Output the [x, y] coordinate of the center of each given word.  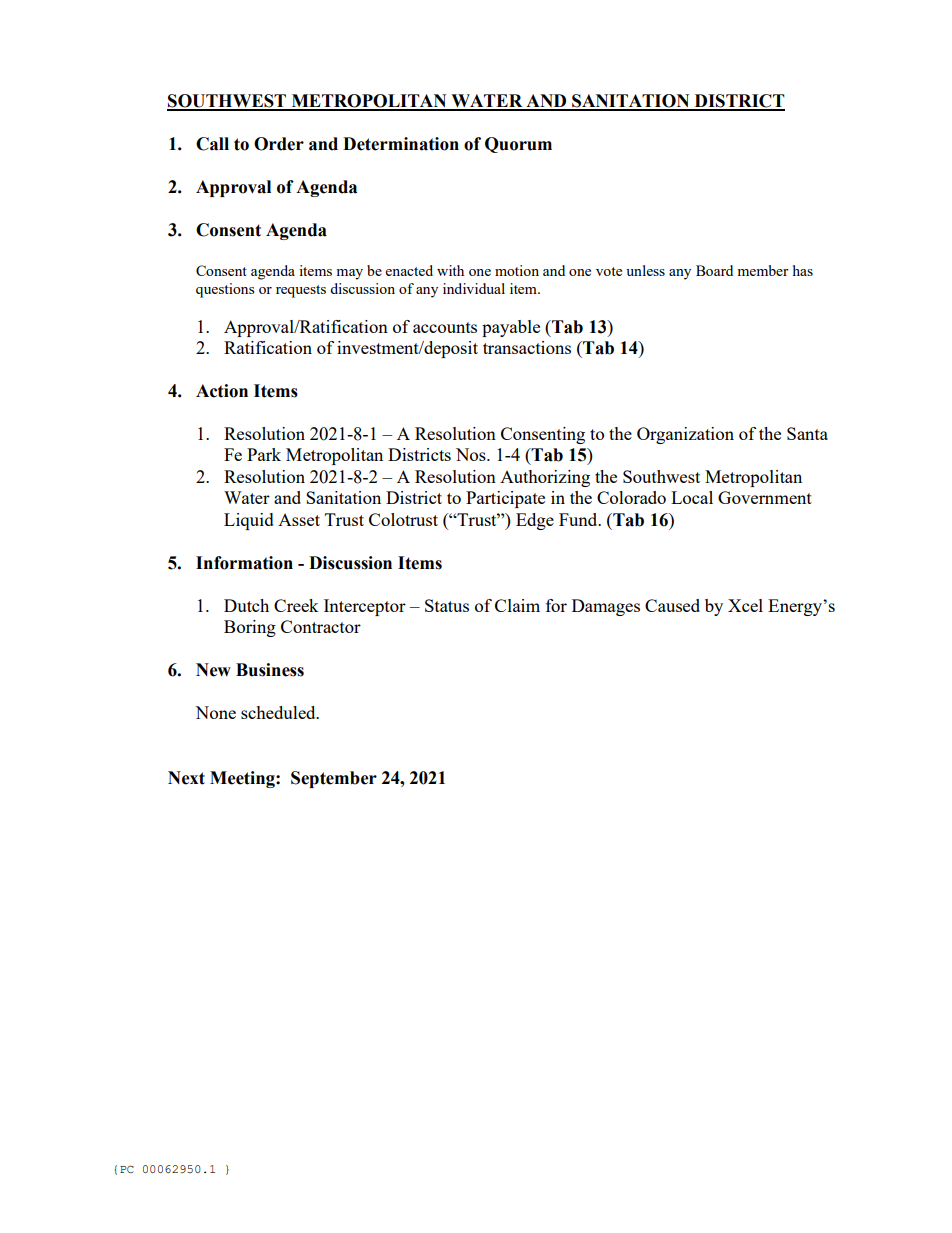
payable [511, 328]
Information [244, 563]
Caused [672, 605]
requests [301, 291]
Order [279, 144]
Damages [606, 607]
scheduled [279, 712]
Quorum [518, 145]
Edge [535, 521]
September [334, 779]
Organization [685, 435]
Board [714, 270]
